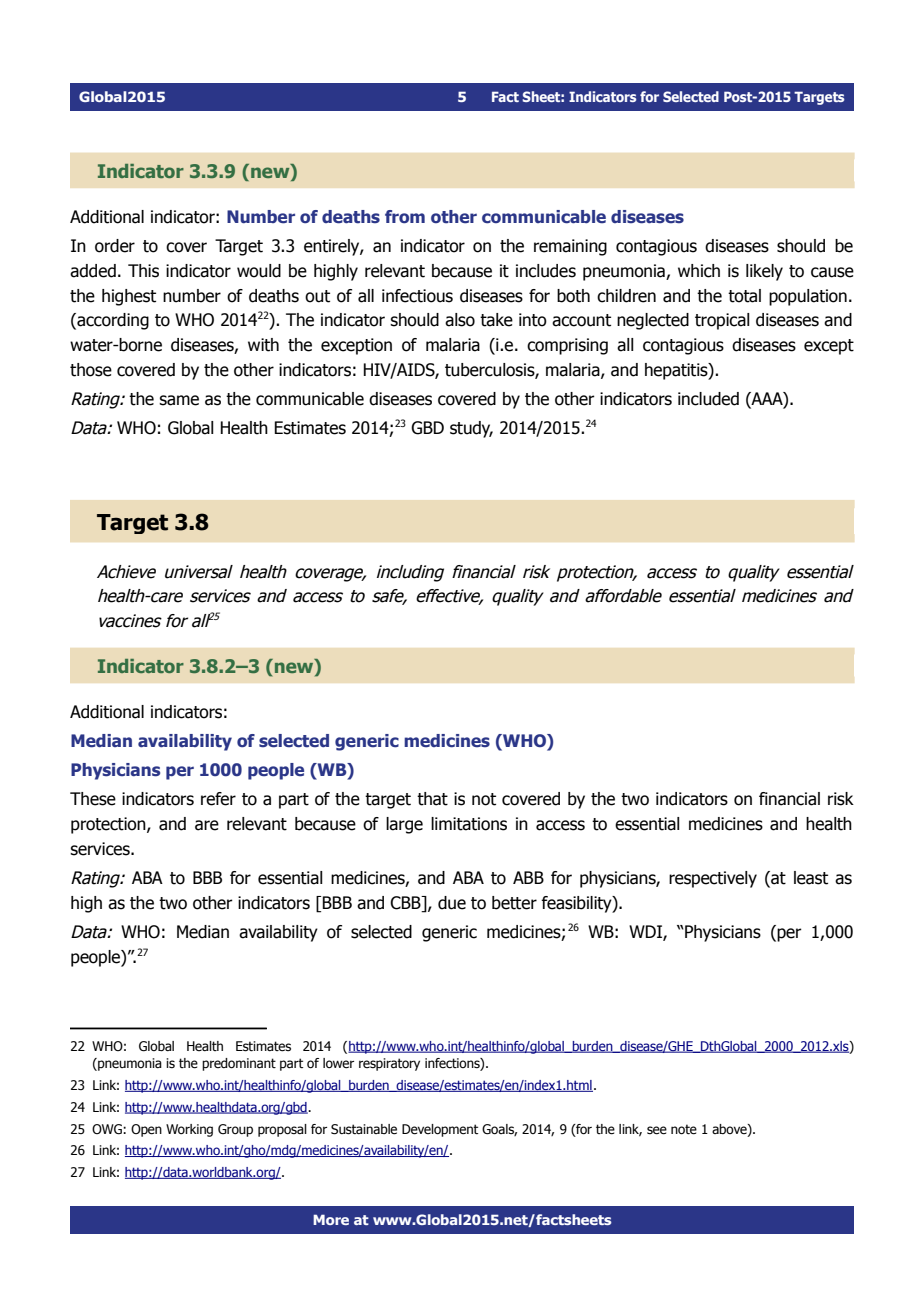  I want to click on respectively, so click(713, 879).
